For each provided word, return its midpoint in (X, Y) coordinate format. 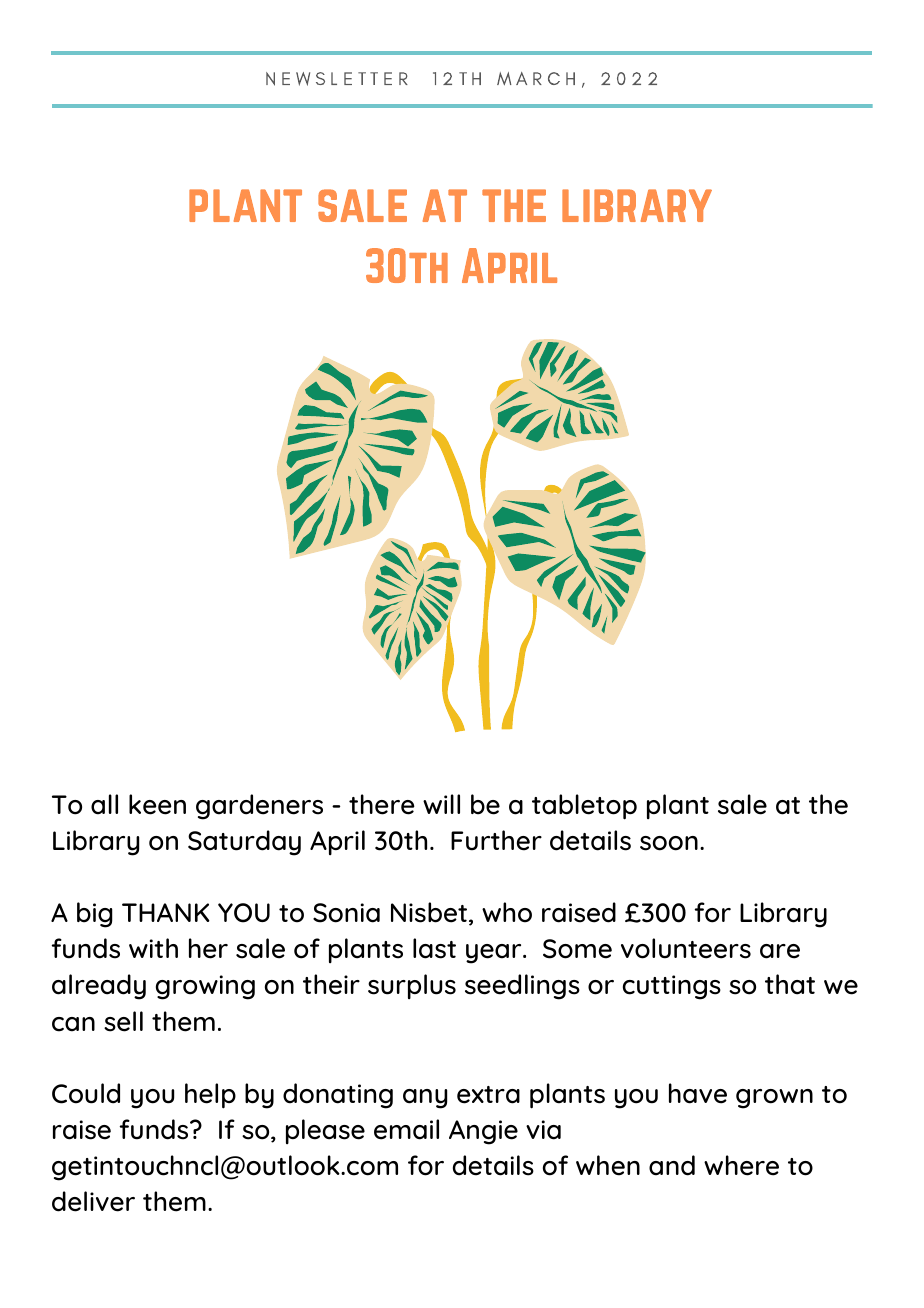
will (441, 804)
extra (488, 1095)
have (698, 1093)
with (153, 948)
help (210, 1096)
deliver (93, 1201)
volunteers (686, 948)
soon (669, 843)
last (434, 948)
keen (157, 804)
